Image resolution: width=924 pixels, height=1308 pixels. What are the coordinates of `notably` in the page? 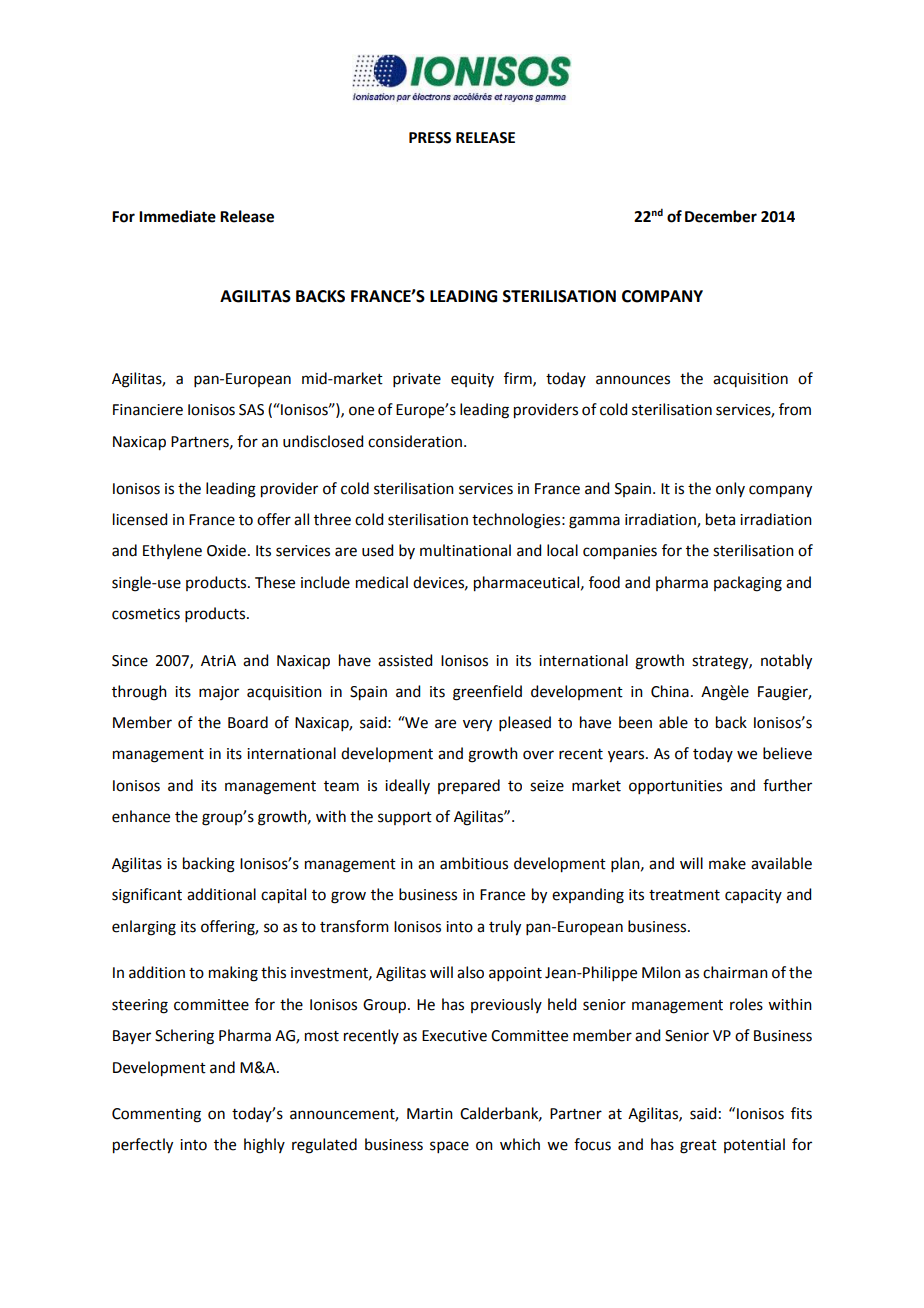 It's located at (786, 662).
